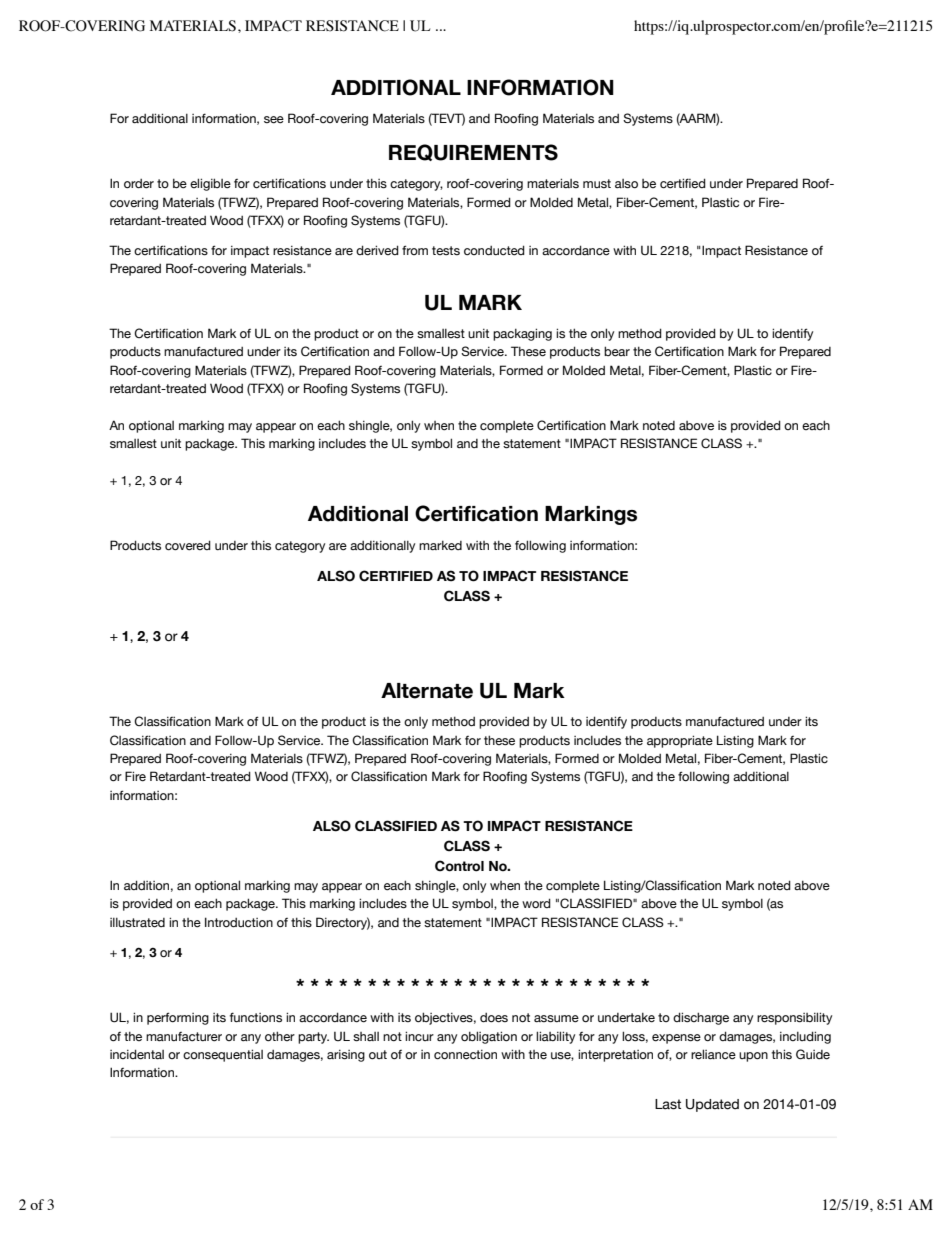  Describe the element at coordinates (753, 1057) in the page. I see `upon` at that location.
